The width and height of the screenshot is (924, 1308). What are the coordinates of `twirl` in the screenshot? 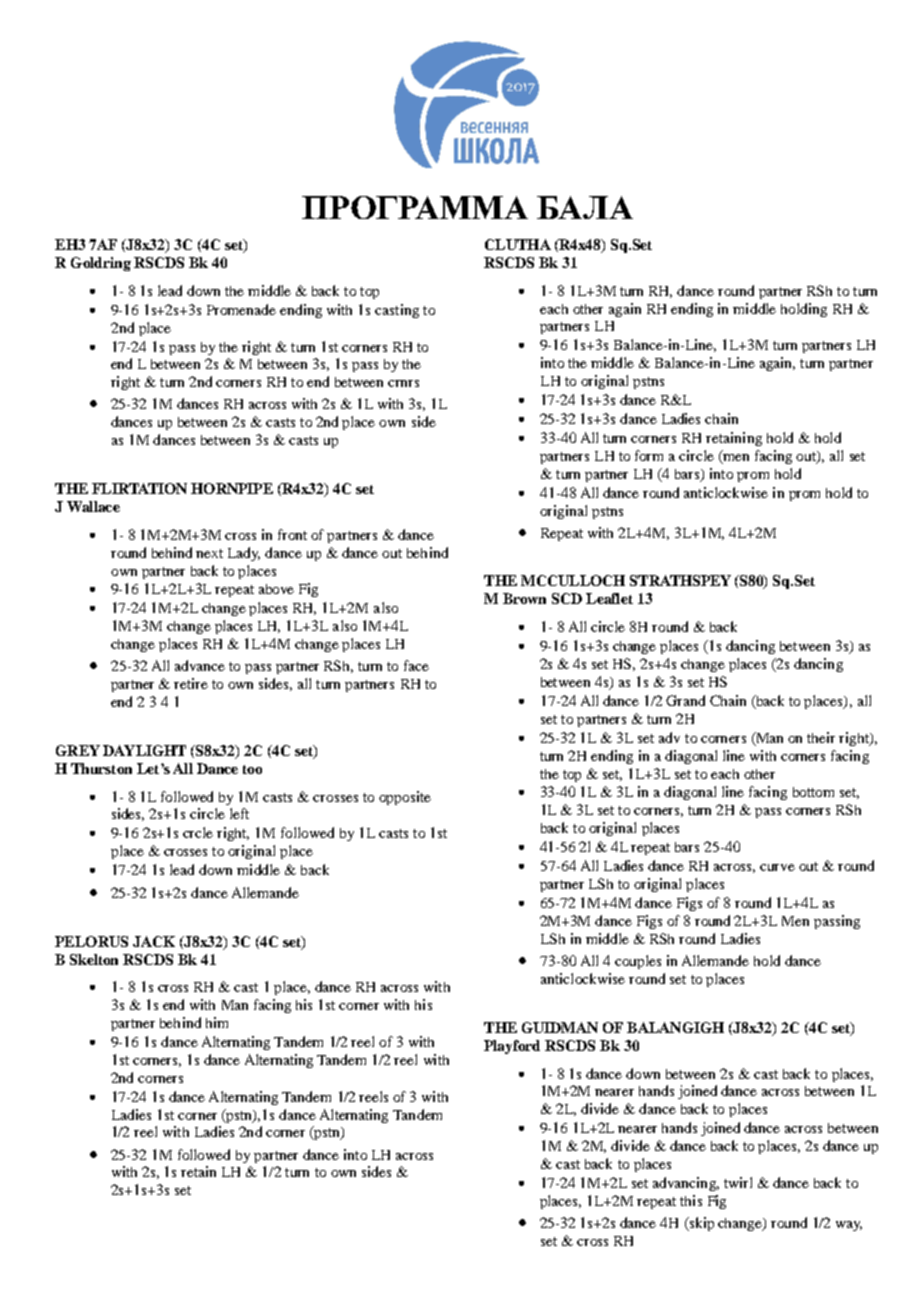 It's located at (738, 1182).
